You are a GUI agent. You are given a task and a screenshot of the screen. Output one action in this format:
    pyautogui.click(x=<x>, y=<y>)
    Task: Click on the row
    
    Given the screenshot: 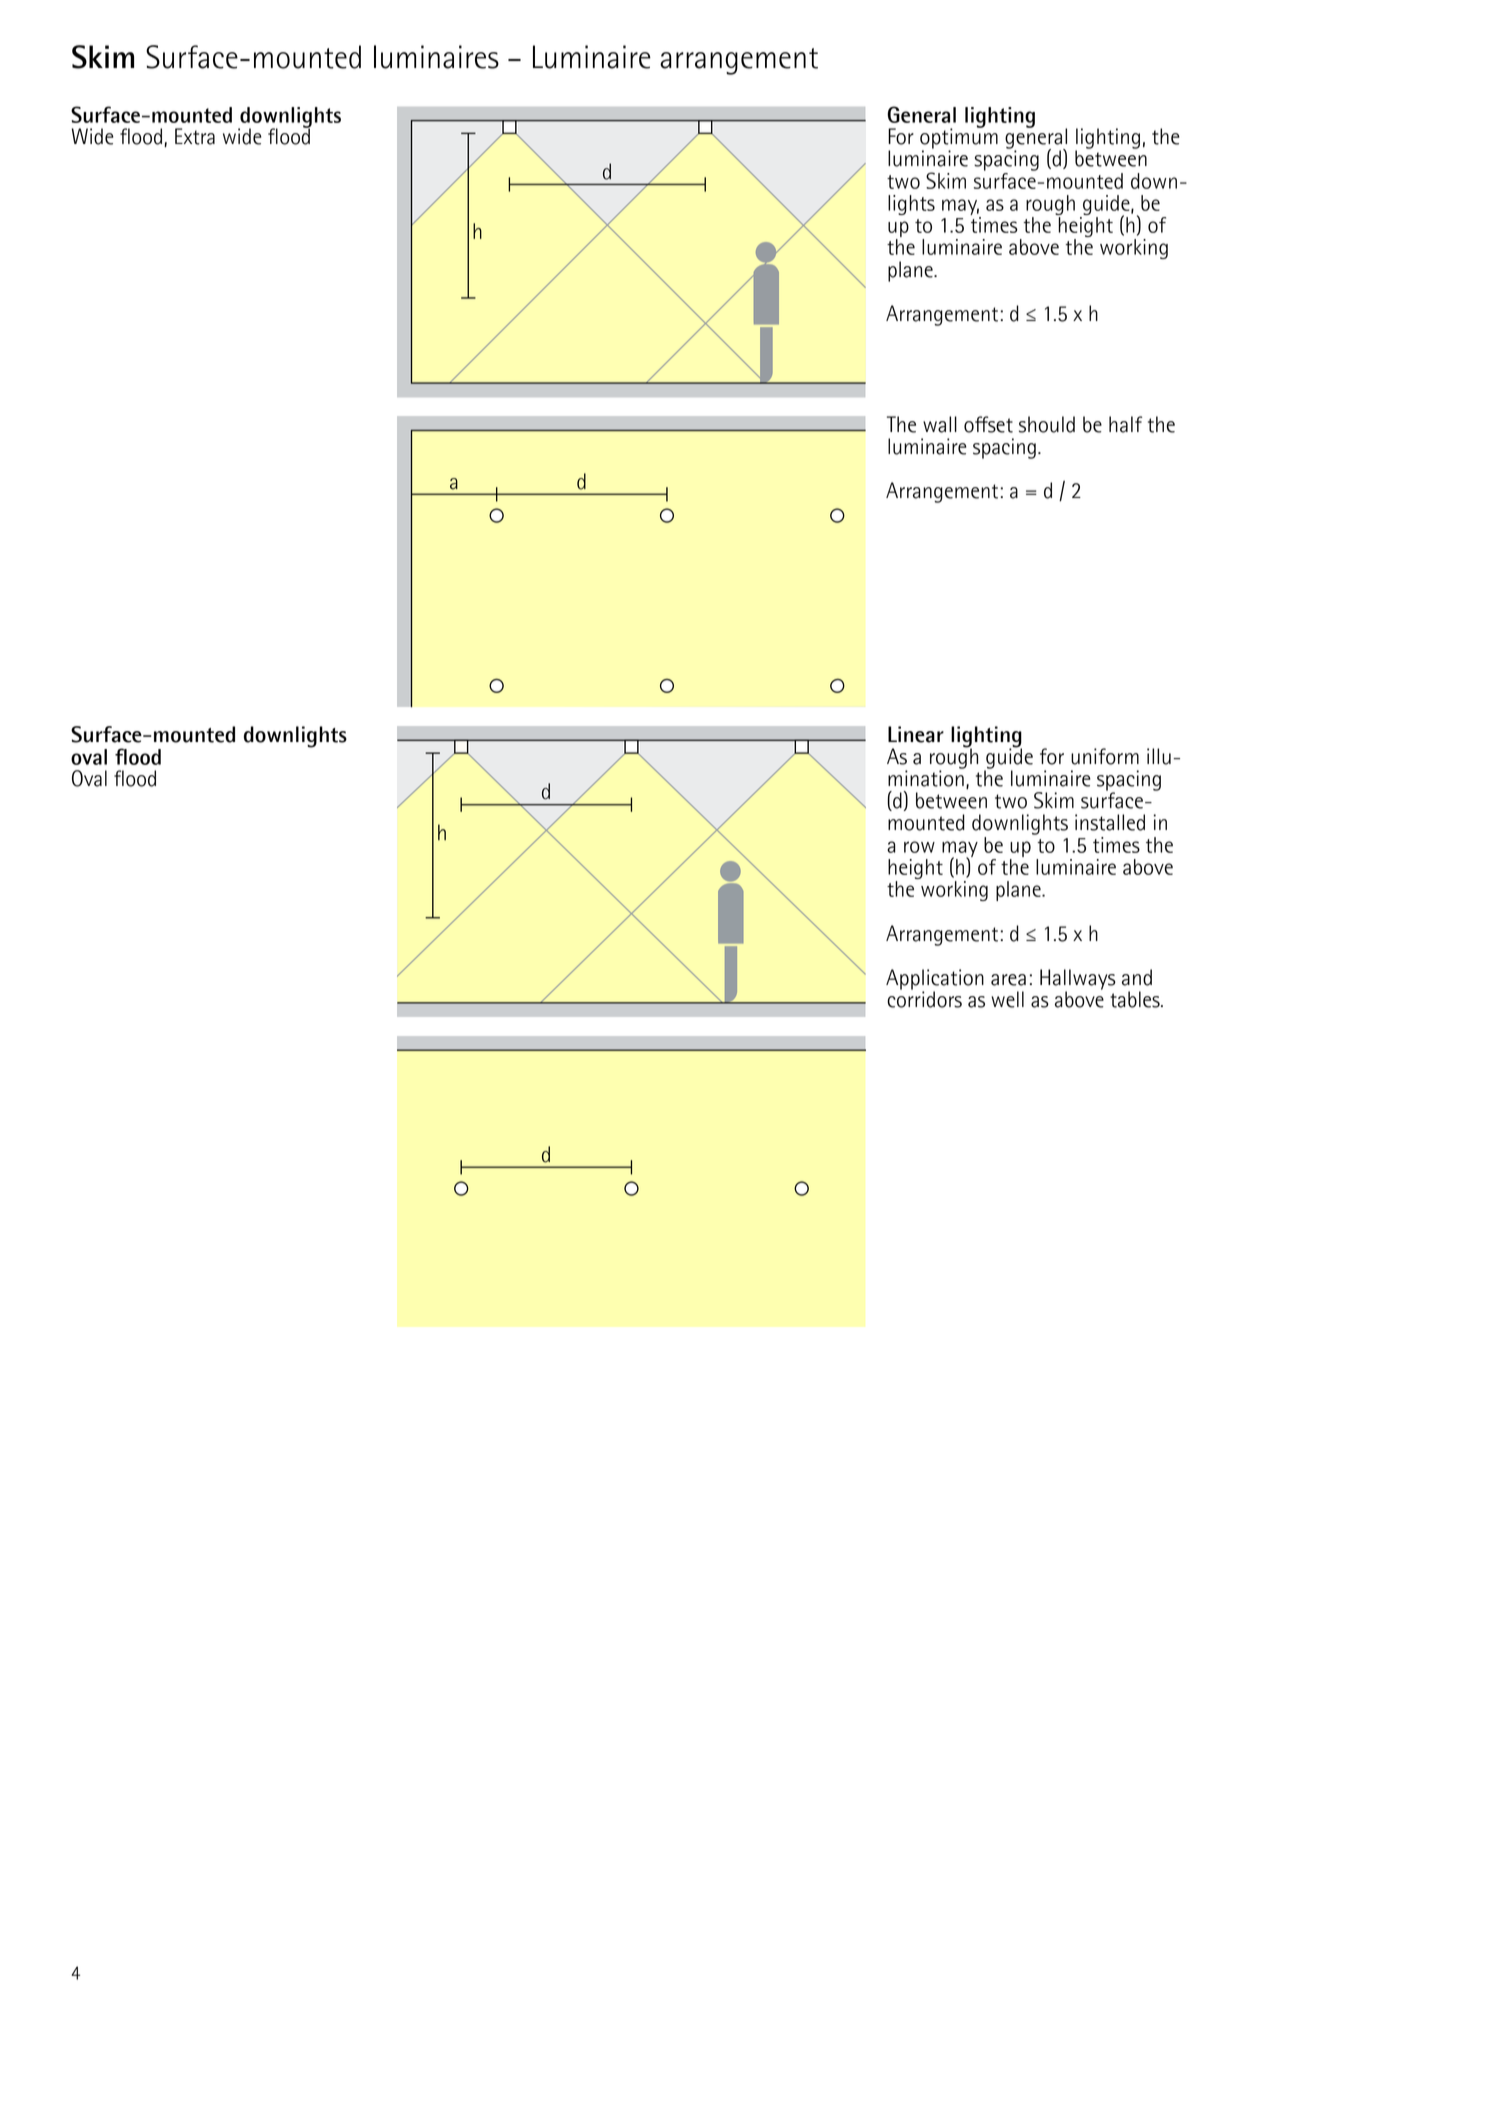 What is the action you would take?
    pyautogui.click(x=919, y=847)
